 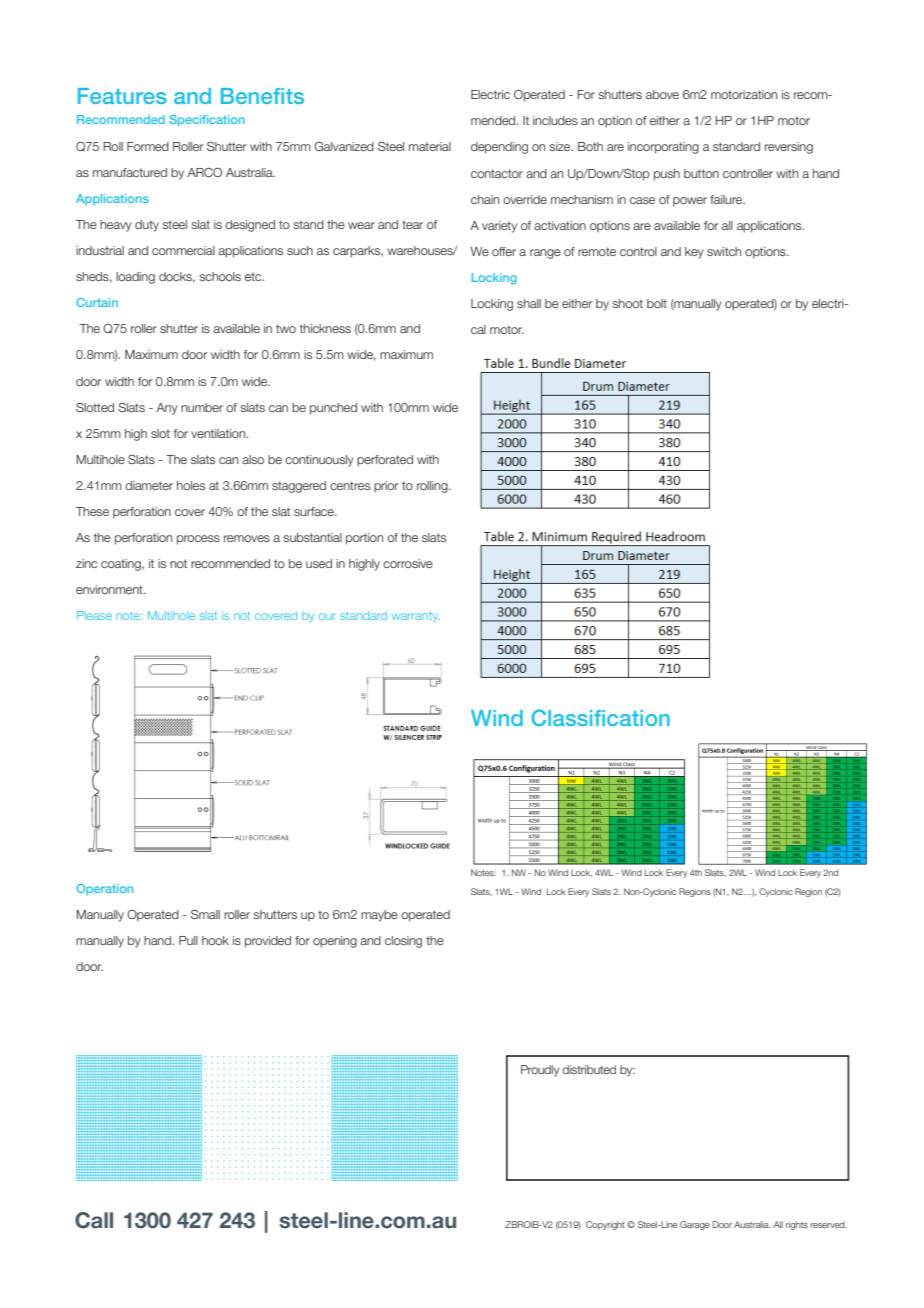 What do you see at coordinates (600, 717) in the document?
I see `Classification` at bounding box center [600, 717].
